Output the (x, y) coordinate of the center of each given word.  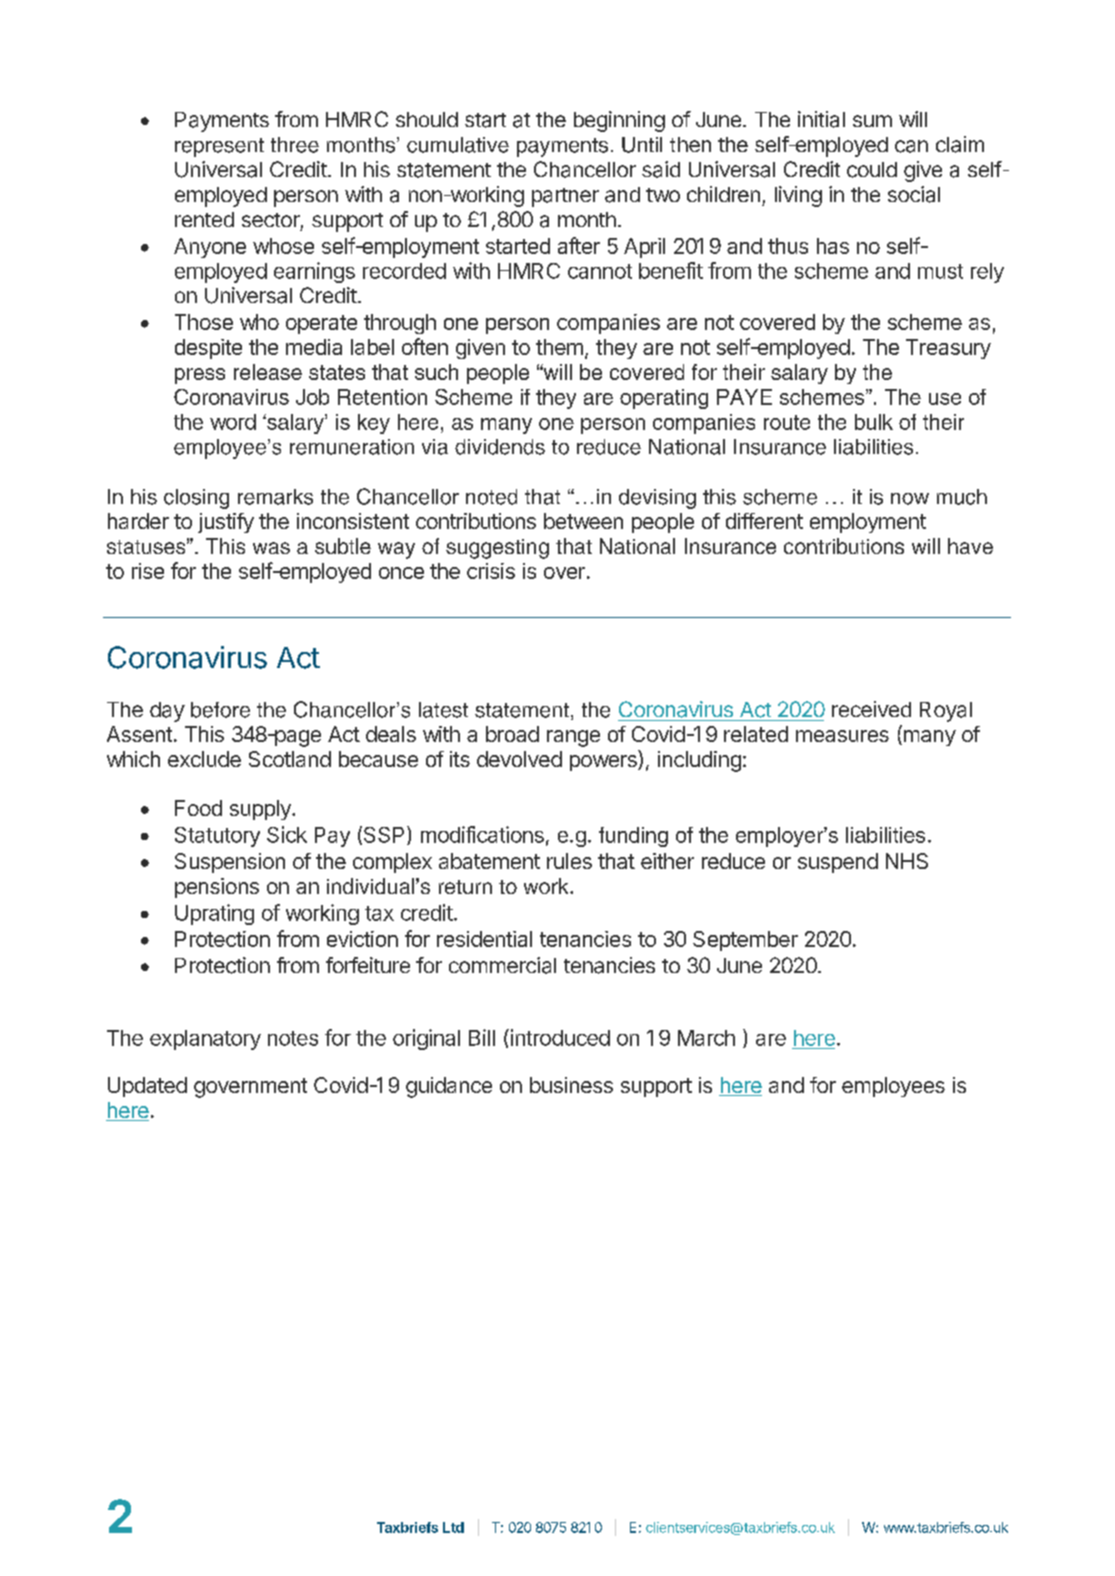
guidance (449, 1087)
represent (219, 147)
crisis (491, 571)
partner (565, 197)
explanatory (205, 1040)
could (872, 170)
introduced (559, 1037)
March (706, 1038)
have (970, 546)
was (271, 548)
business (571, 1085)
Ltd (453, 1527)
